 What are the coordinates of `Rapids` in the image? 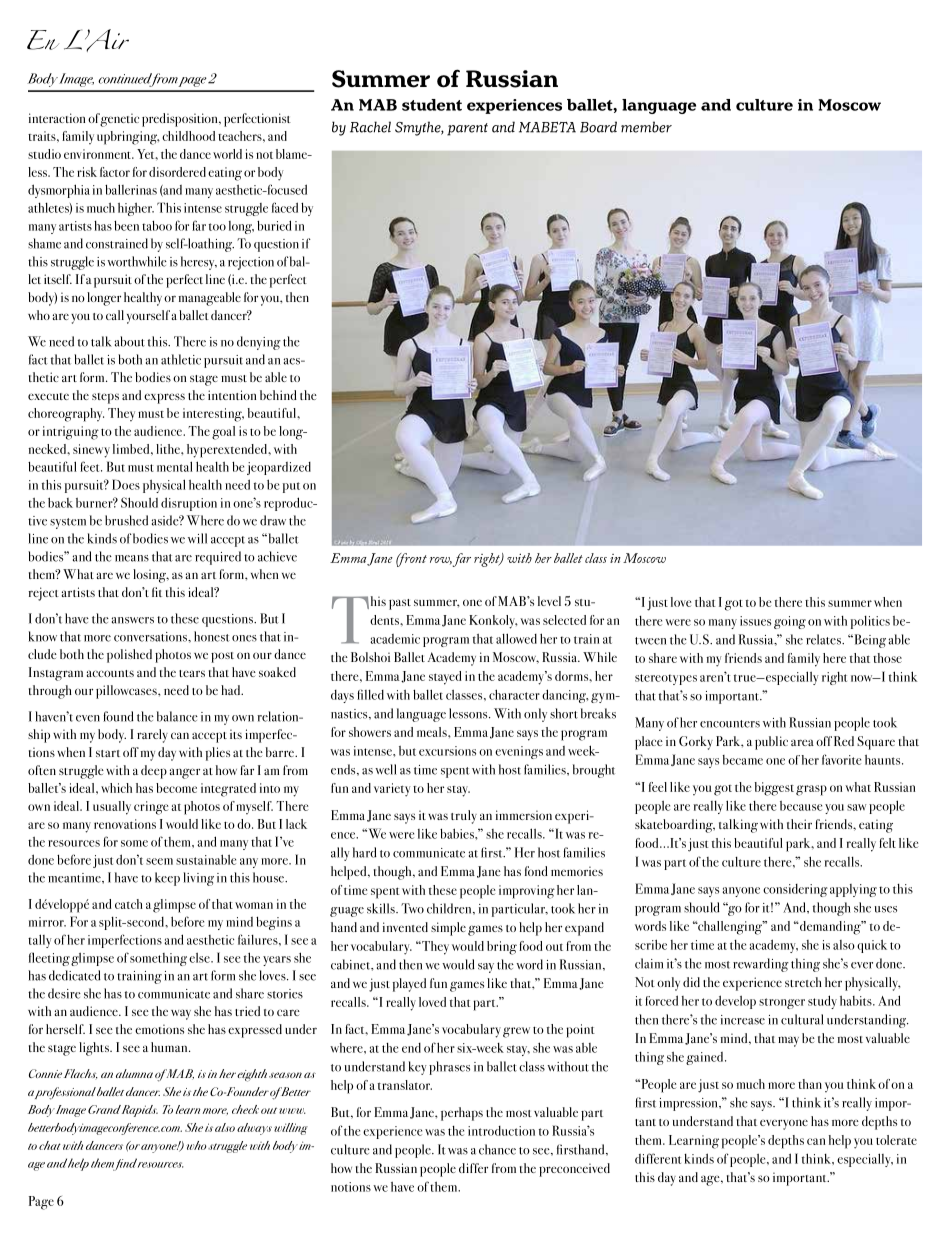 It's located at (140, 1111).
